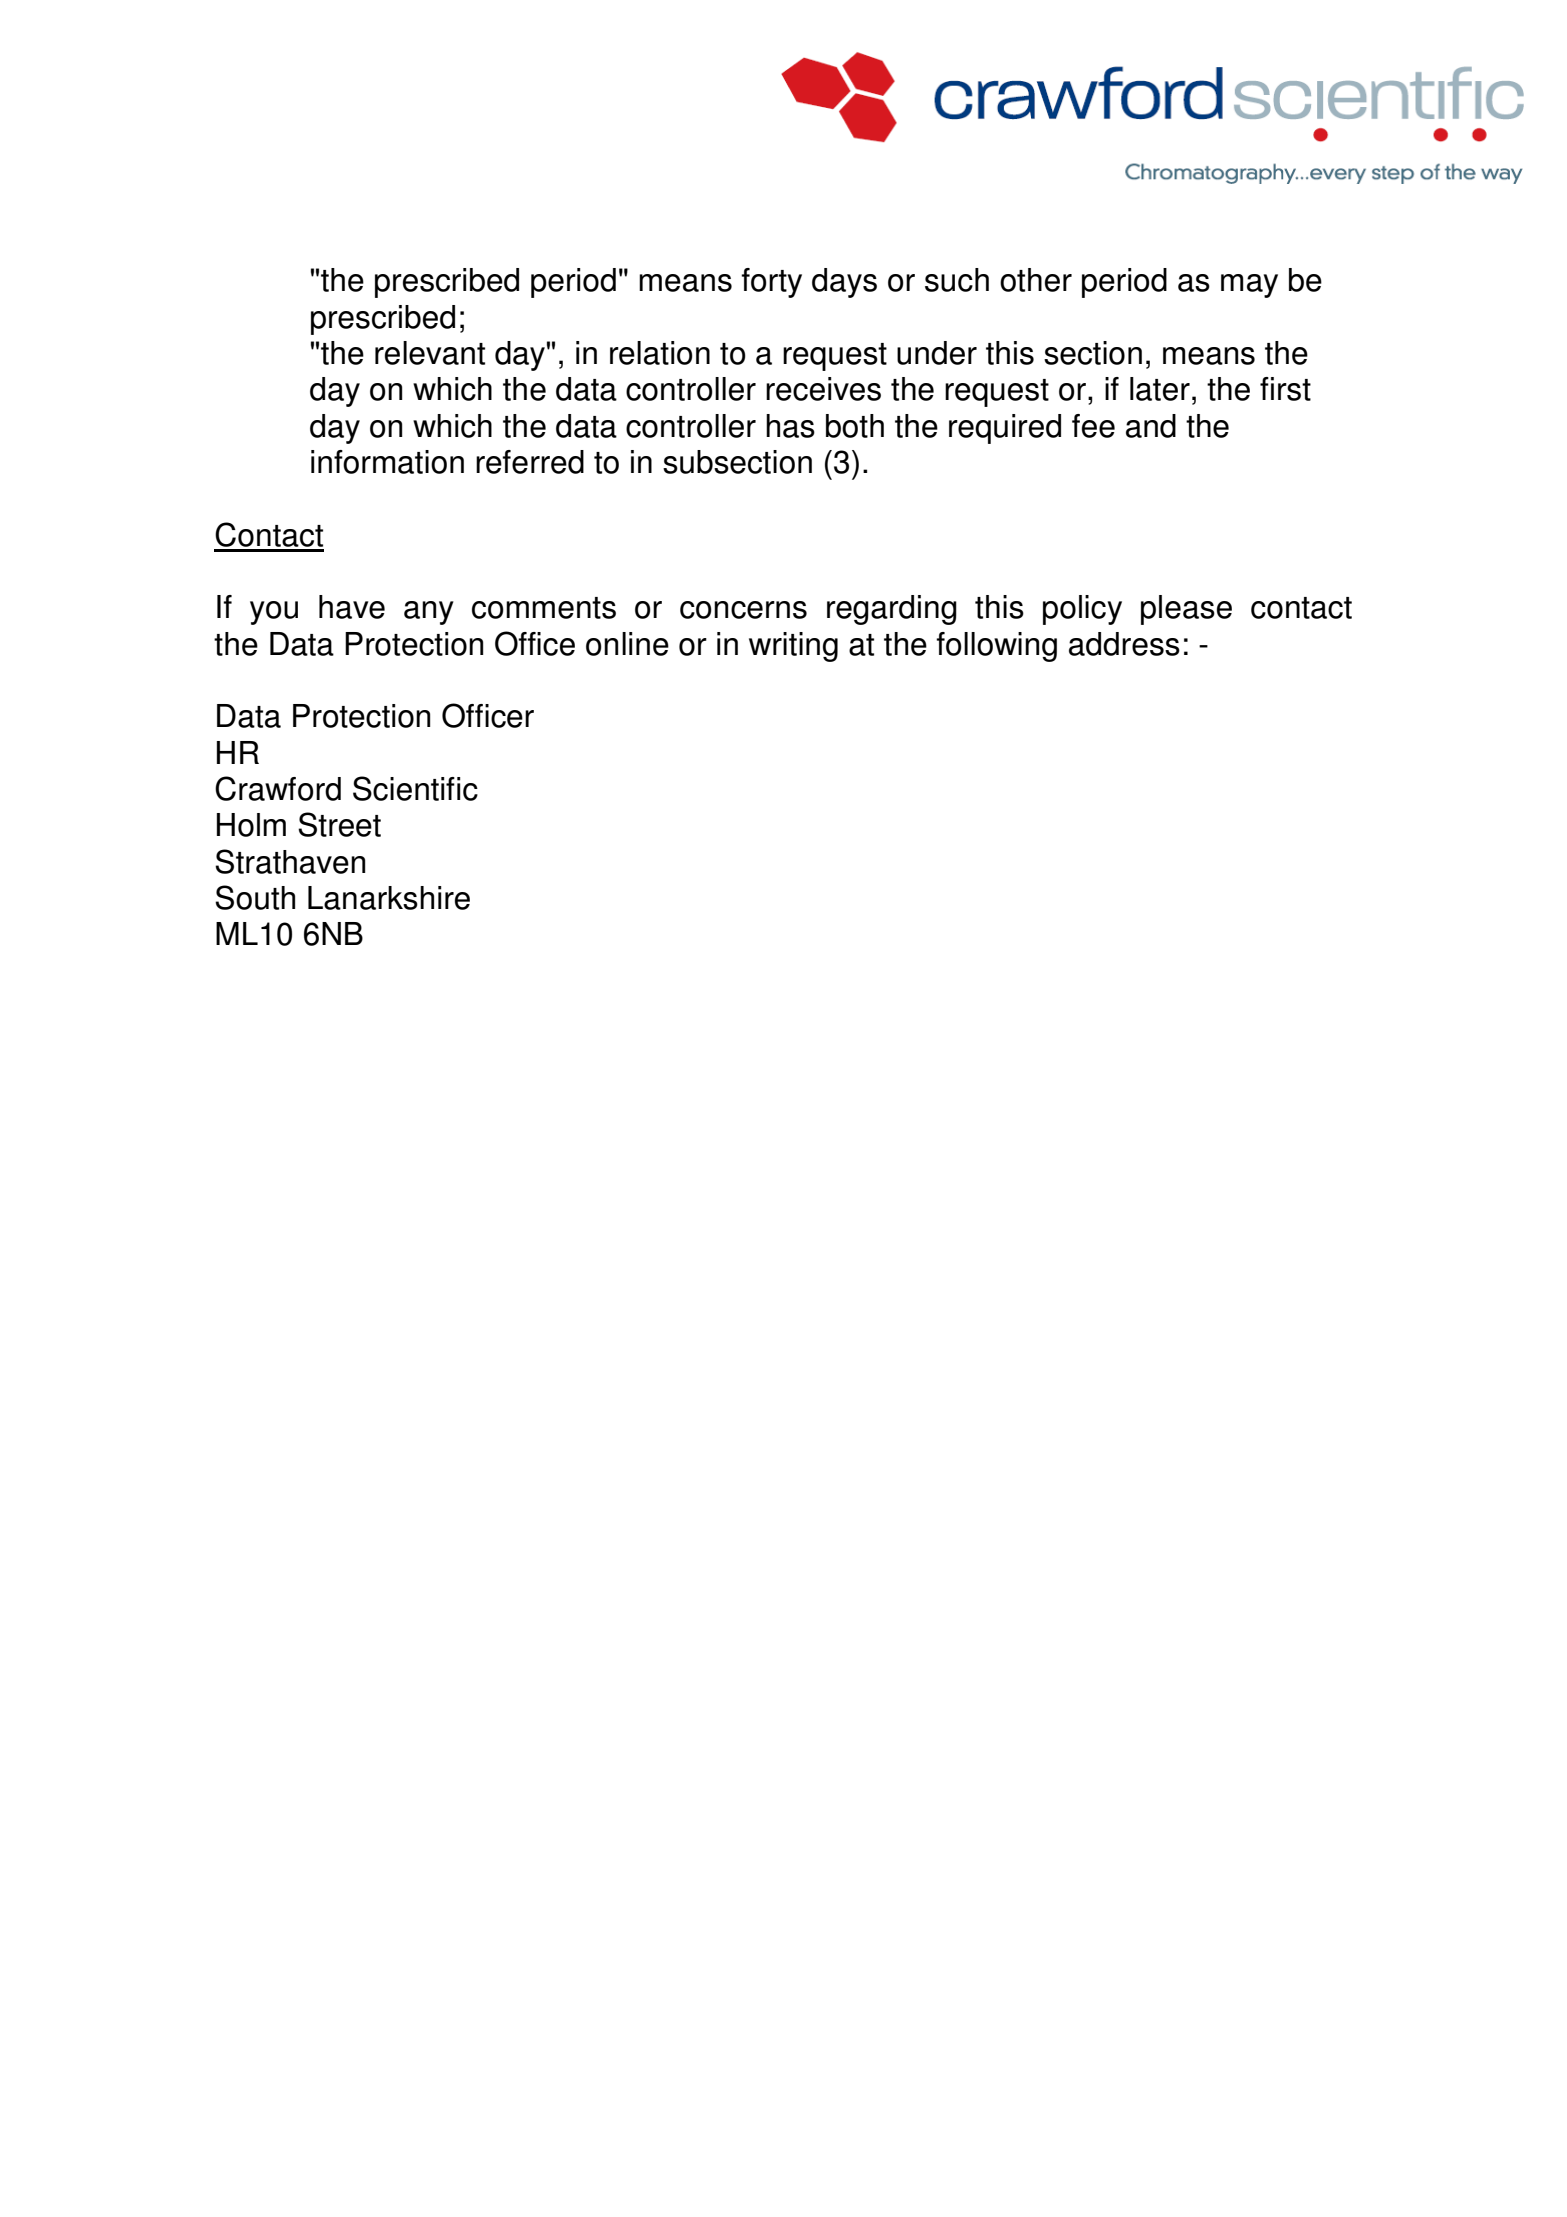  Describe the element at coordinates (771, 283) in the screenshot. I see `forty` at that location.
